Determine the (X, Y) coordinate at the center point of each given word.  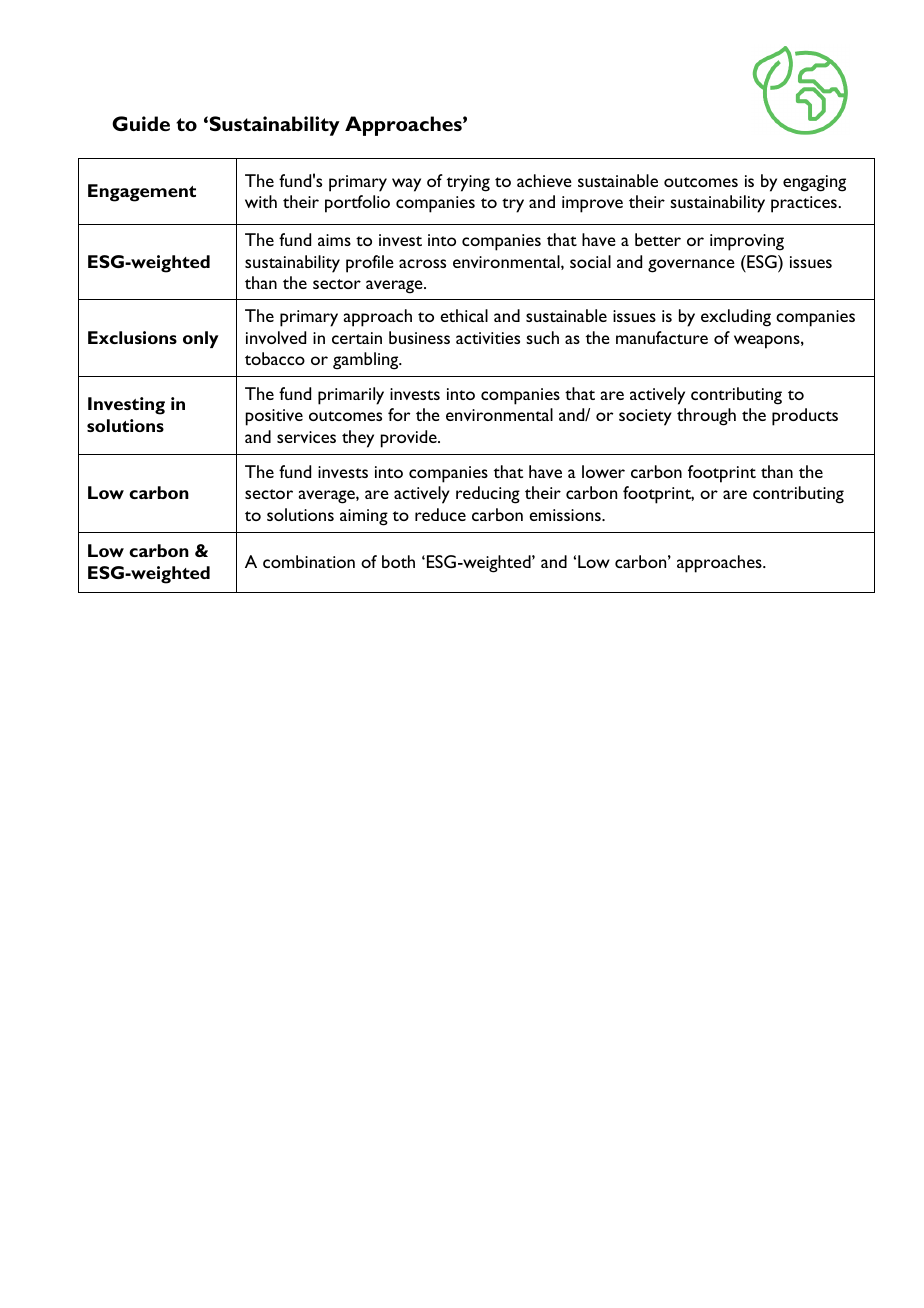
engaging (814, 183)
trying (468, 183)
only (201, 339)
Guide (141, 123)
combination (309, 561)
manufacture (662, 337)
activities (488, 338)
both (398, 561)
